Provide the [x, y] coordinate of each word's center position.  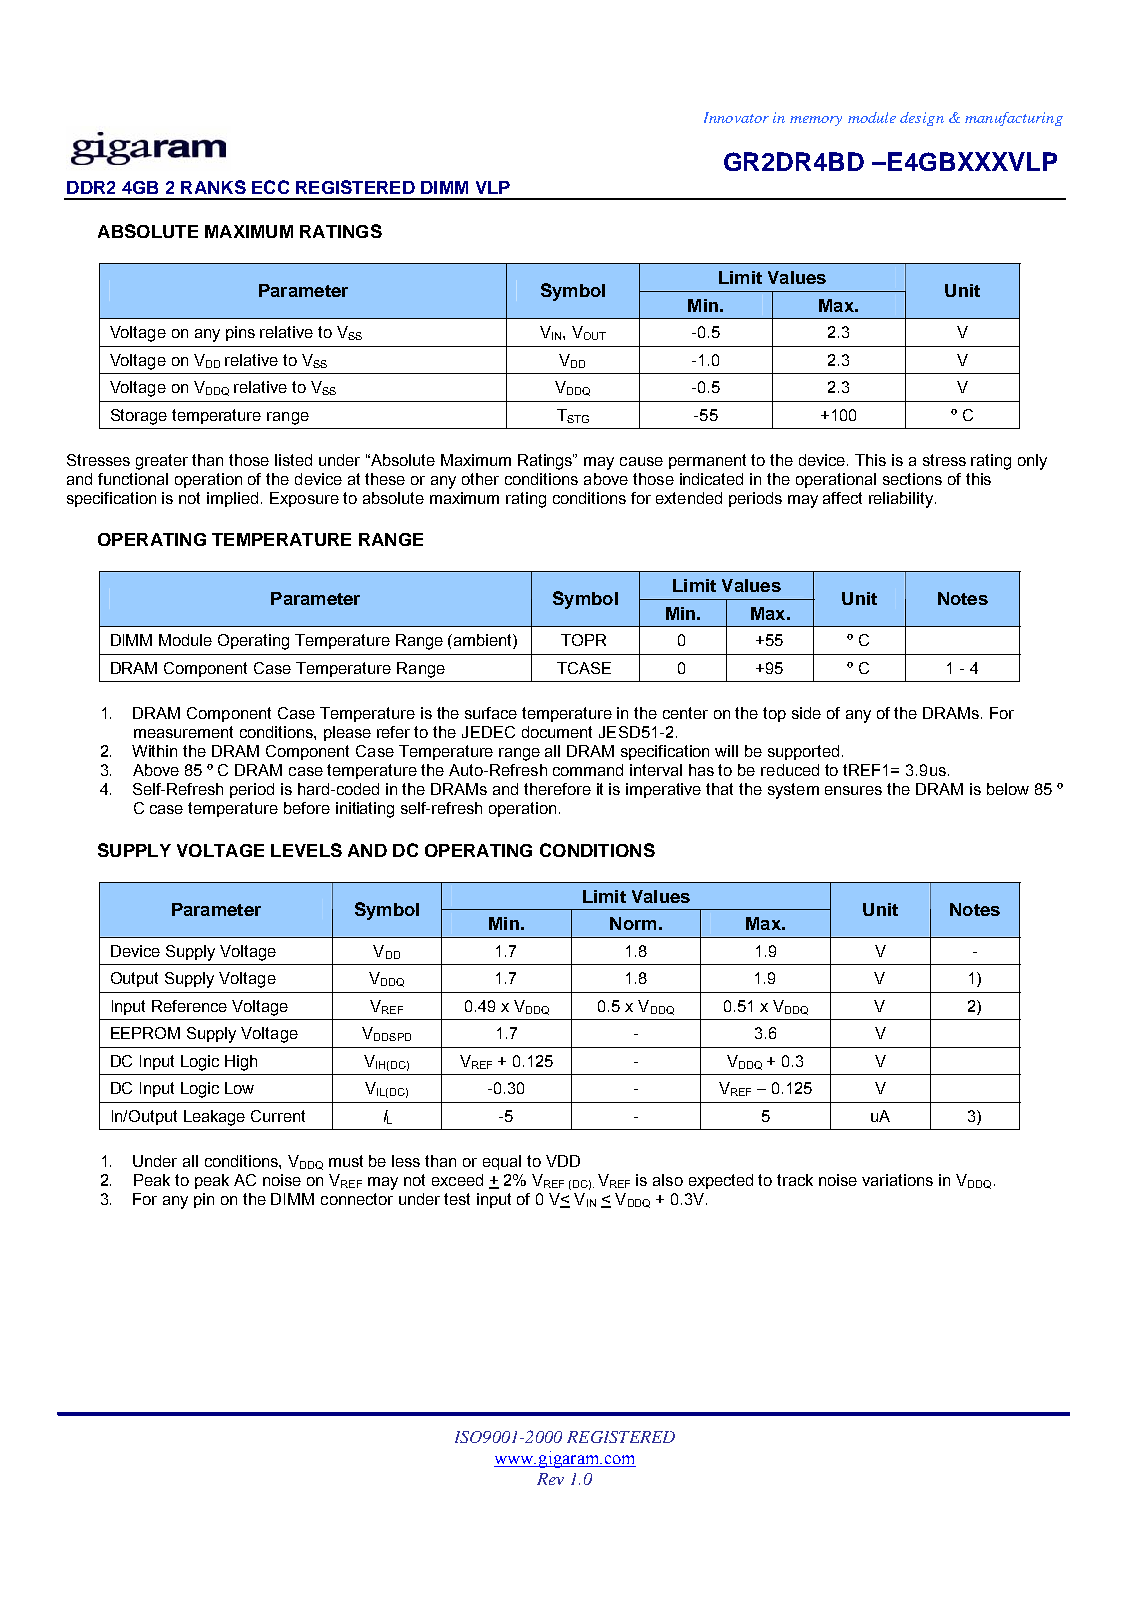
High [241, 1063]
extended [689, 498]
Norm [633, 923]
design [922, 119]
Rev [550, 1479]
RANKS [213, 187]
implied [232, 499]
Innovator [736, 117]
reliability [901, 500]
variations [897, 1180]
